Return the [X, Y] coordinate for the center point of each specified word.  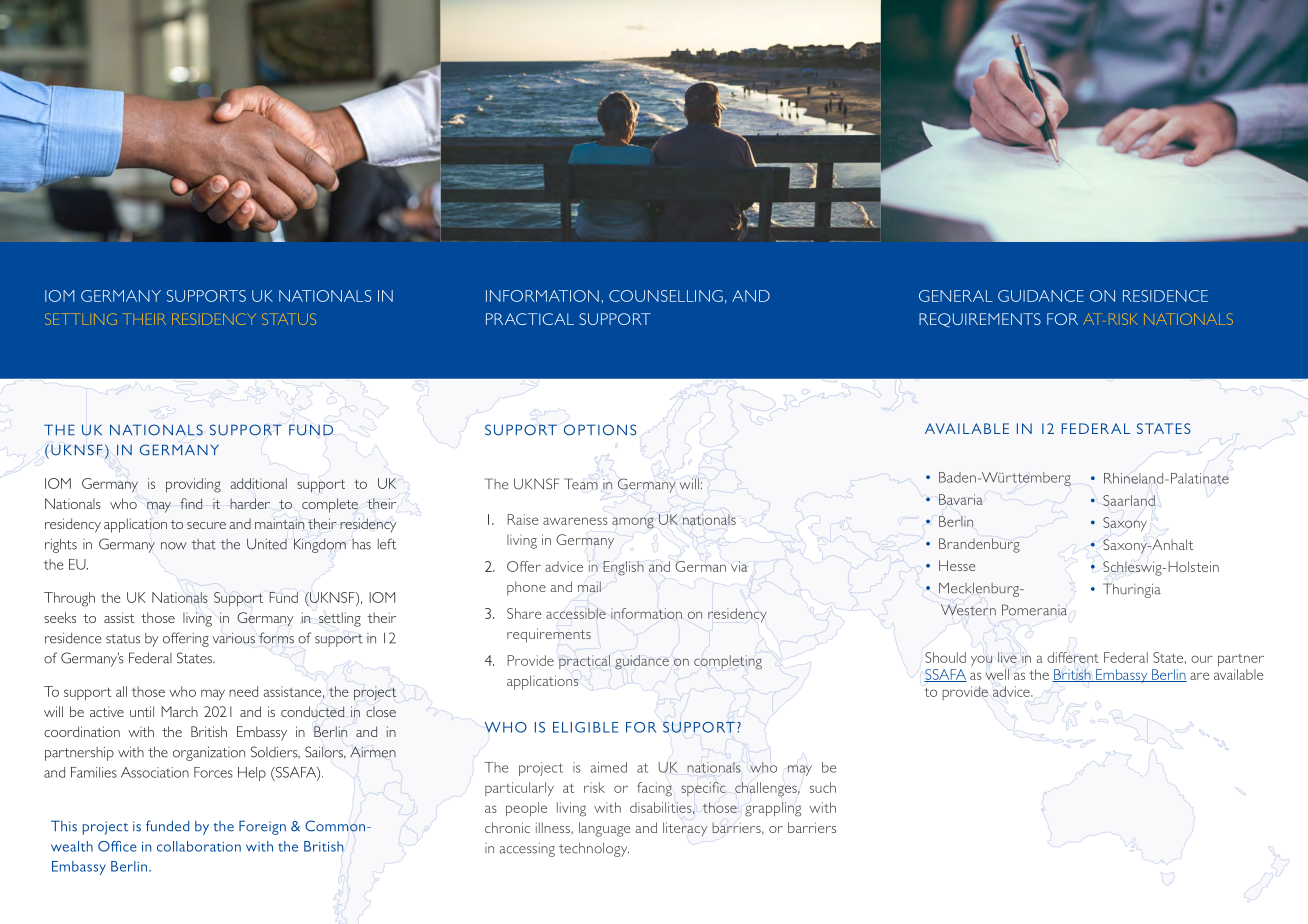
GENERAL [956, 296]
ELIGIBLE [585, 727]
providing [193, 485]
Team [581, 484]
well [997, 674]
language [604, 829]
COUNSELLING [666, 296]
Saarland [1129, 500]
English [623, 568]
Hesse [957, 565]
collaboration [199, 846]
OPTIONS [600, 430]
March [179, 711]
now [174, 546]
